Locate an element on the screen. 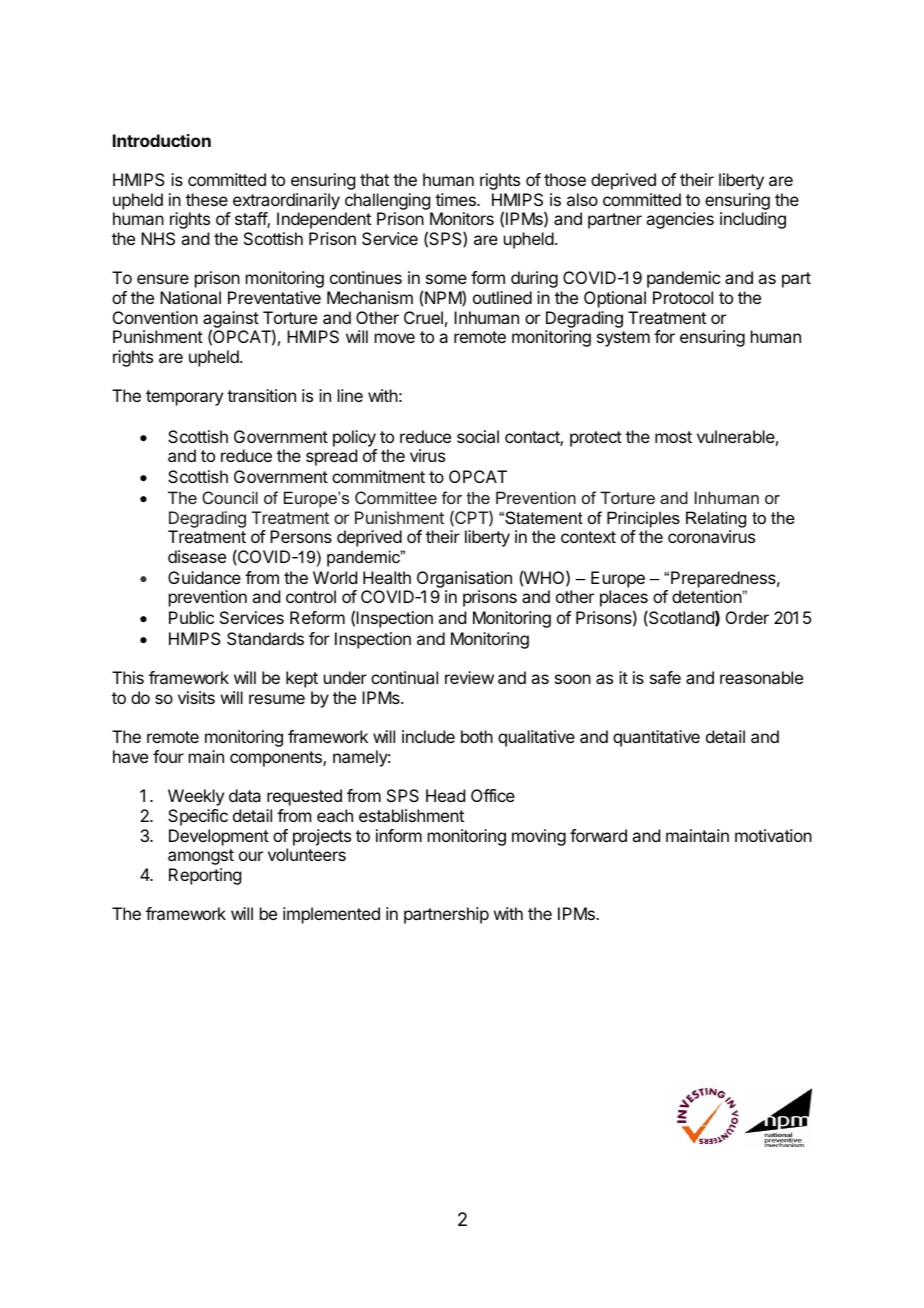 This screenshot has height=1308, width=924. times is located at coordinates (456, 199).
